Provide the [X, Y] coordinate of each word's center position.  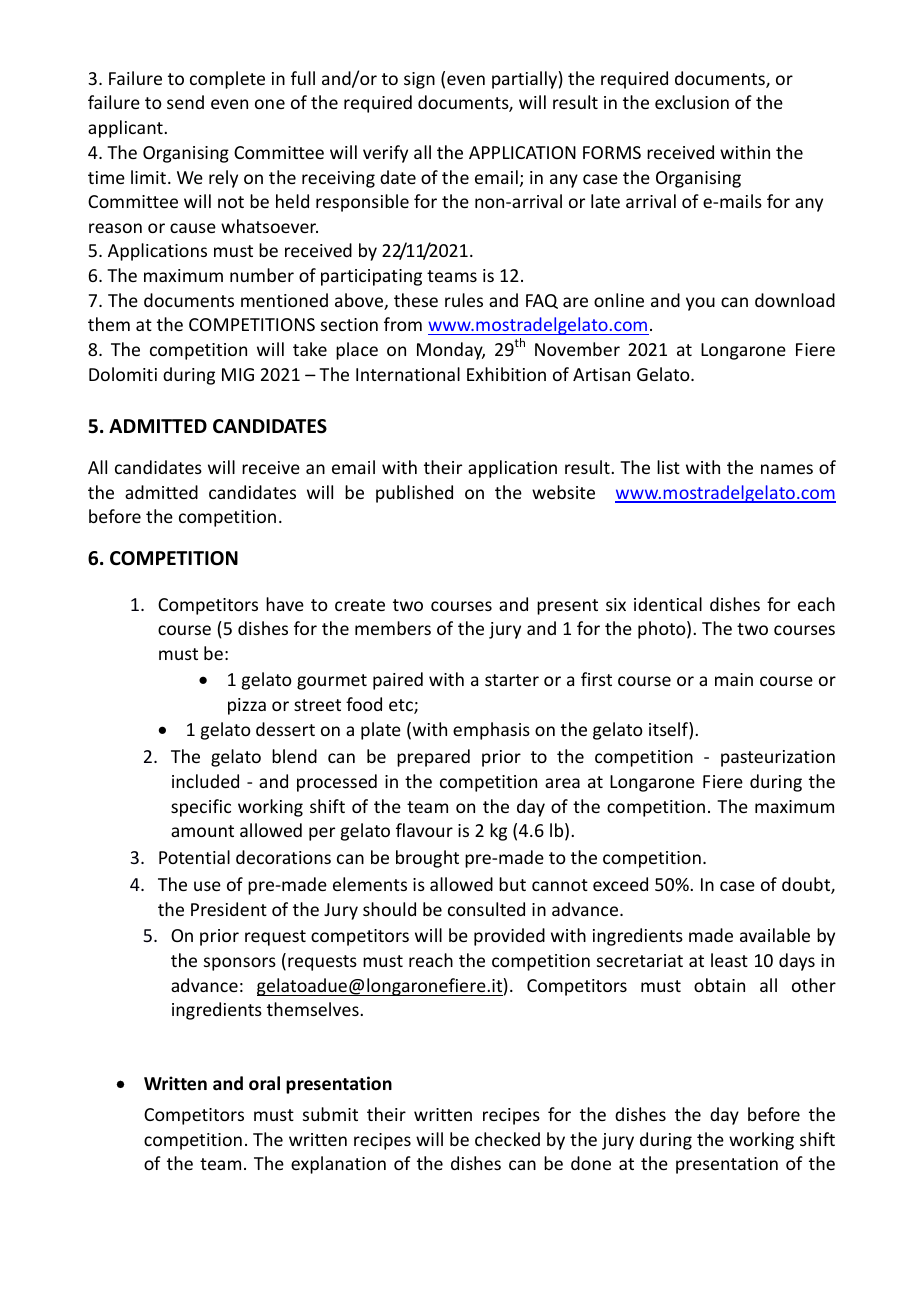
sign [419, 80]
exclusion [692, 102]
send [185, 102]
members [393, 628]
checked [507, 1139]
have [285, 604]
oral [264, 1083]
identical [668, 604]
